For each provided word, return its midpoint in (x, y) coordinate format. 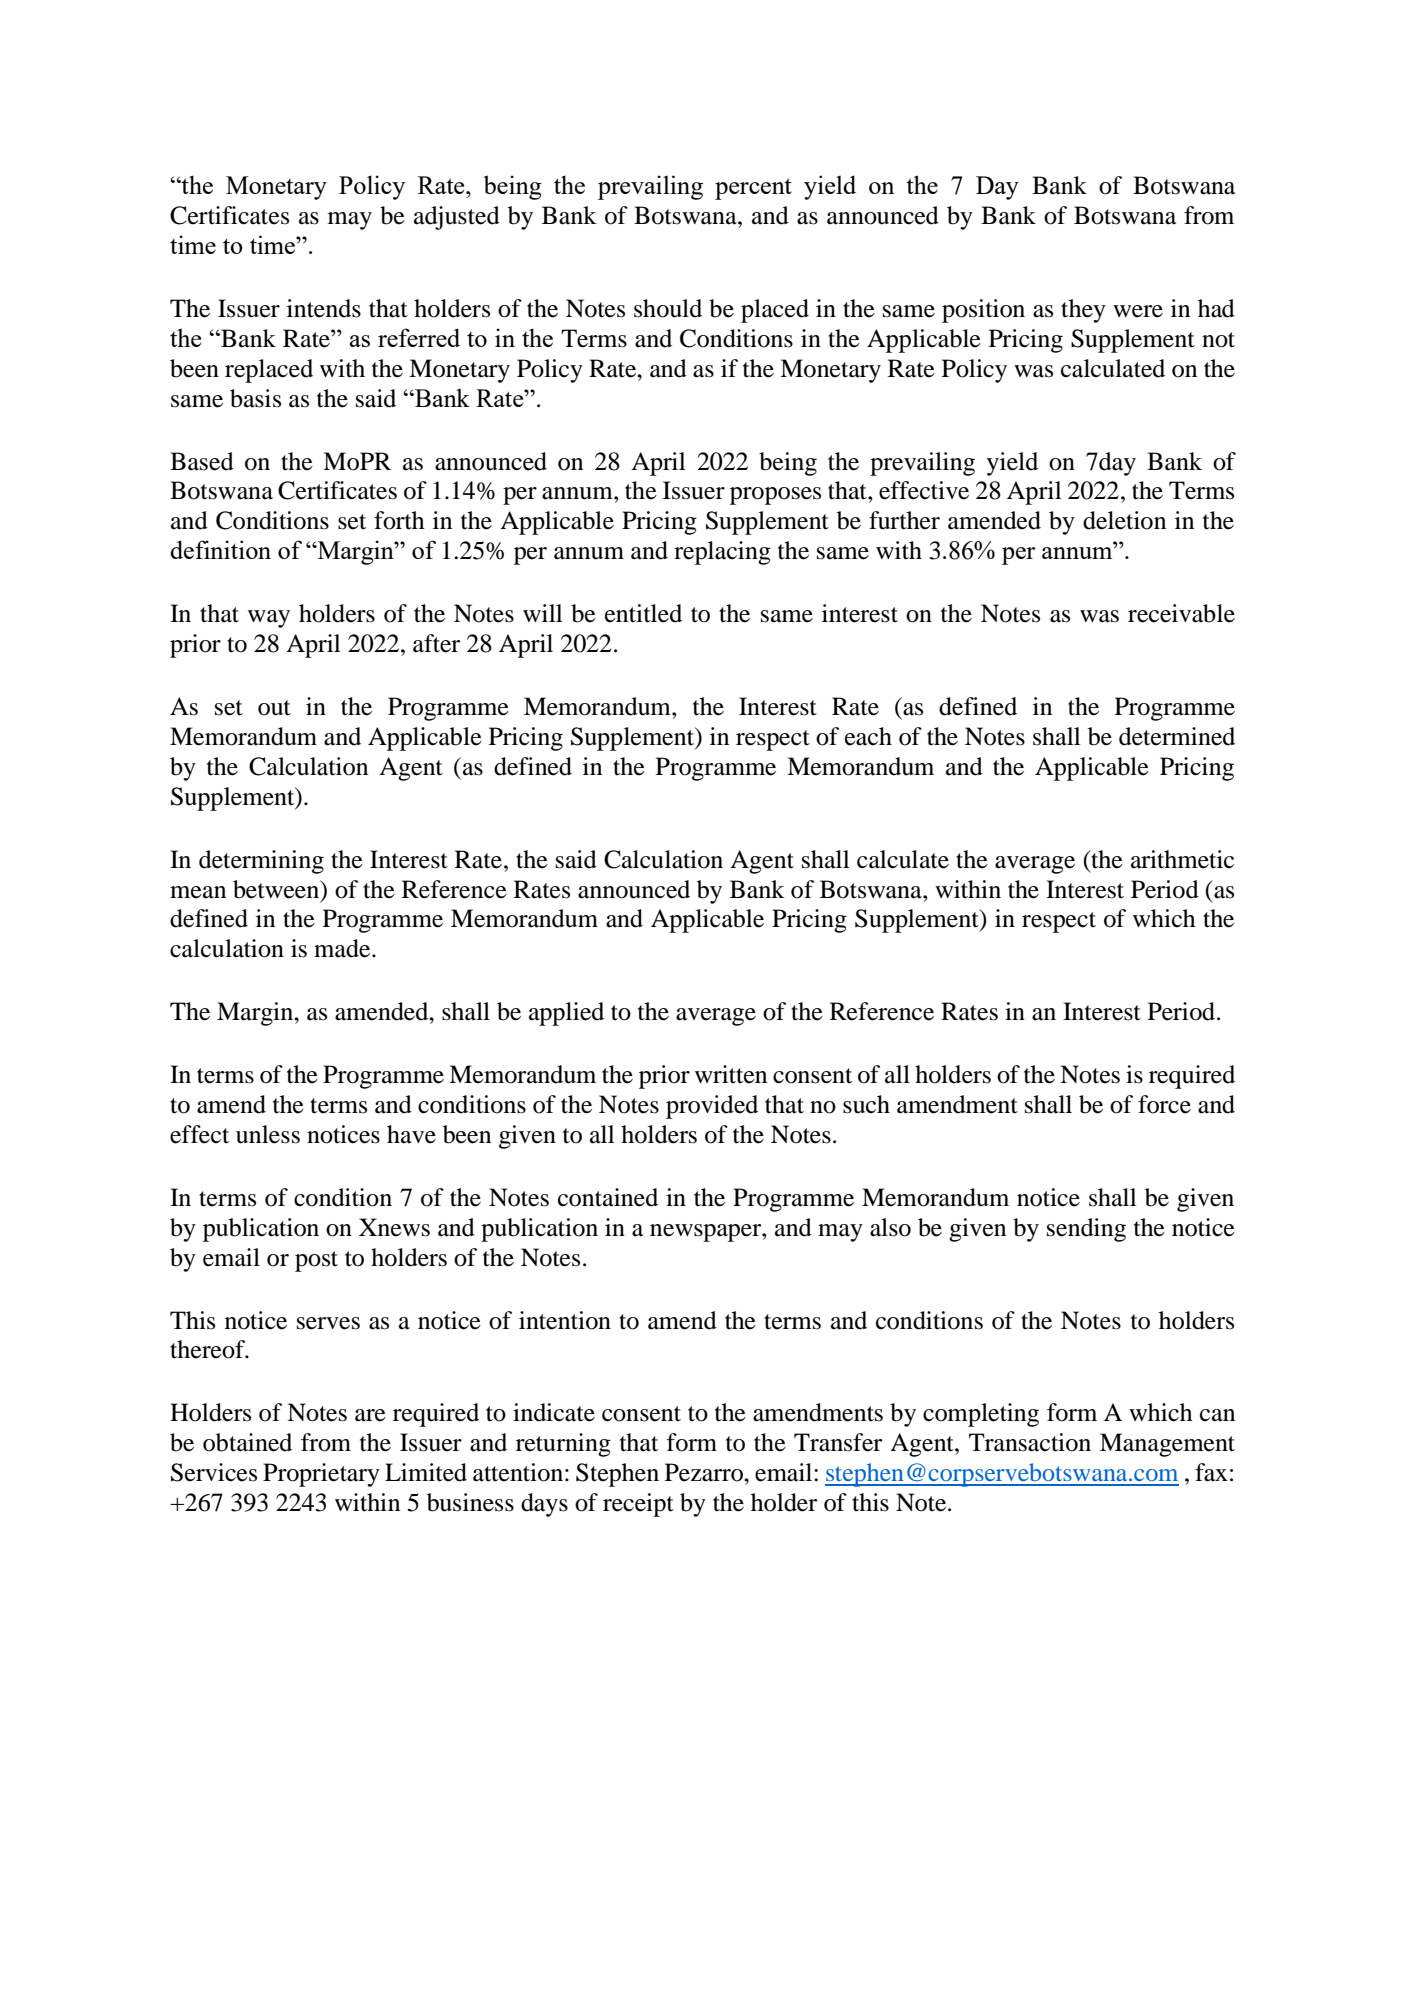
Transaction (1030, 1442)
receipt (638, 1505)
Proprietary (321, 1475)
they (1083, 311)
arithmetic (1182, 859)
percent (753, 189)
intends (324, 308)
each (868, 736)
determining (261, 862)
